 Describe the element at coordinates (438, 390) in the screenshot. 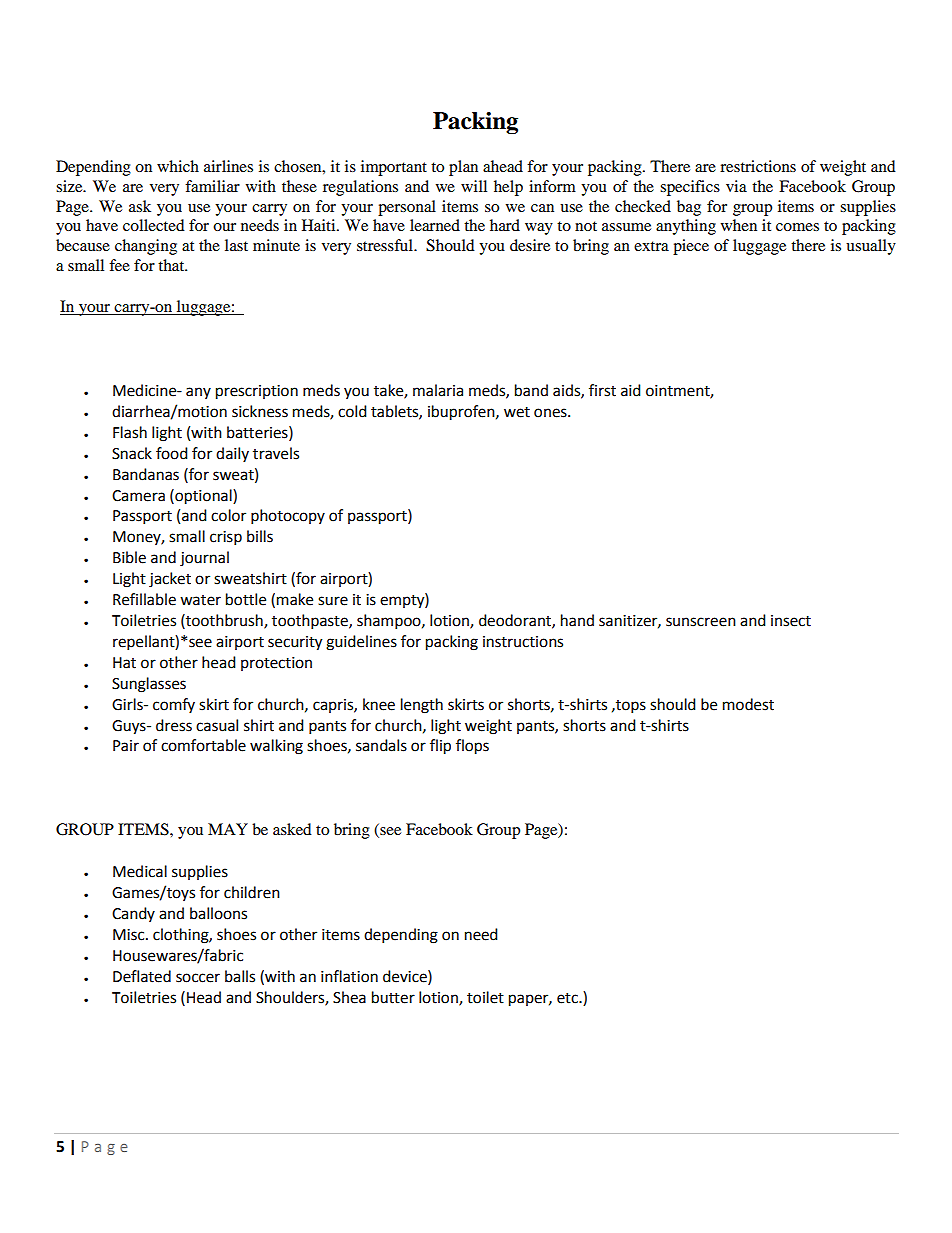

I see `malaria` at that location.
